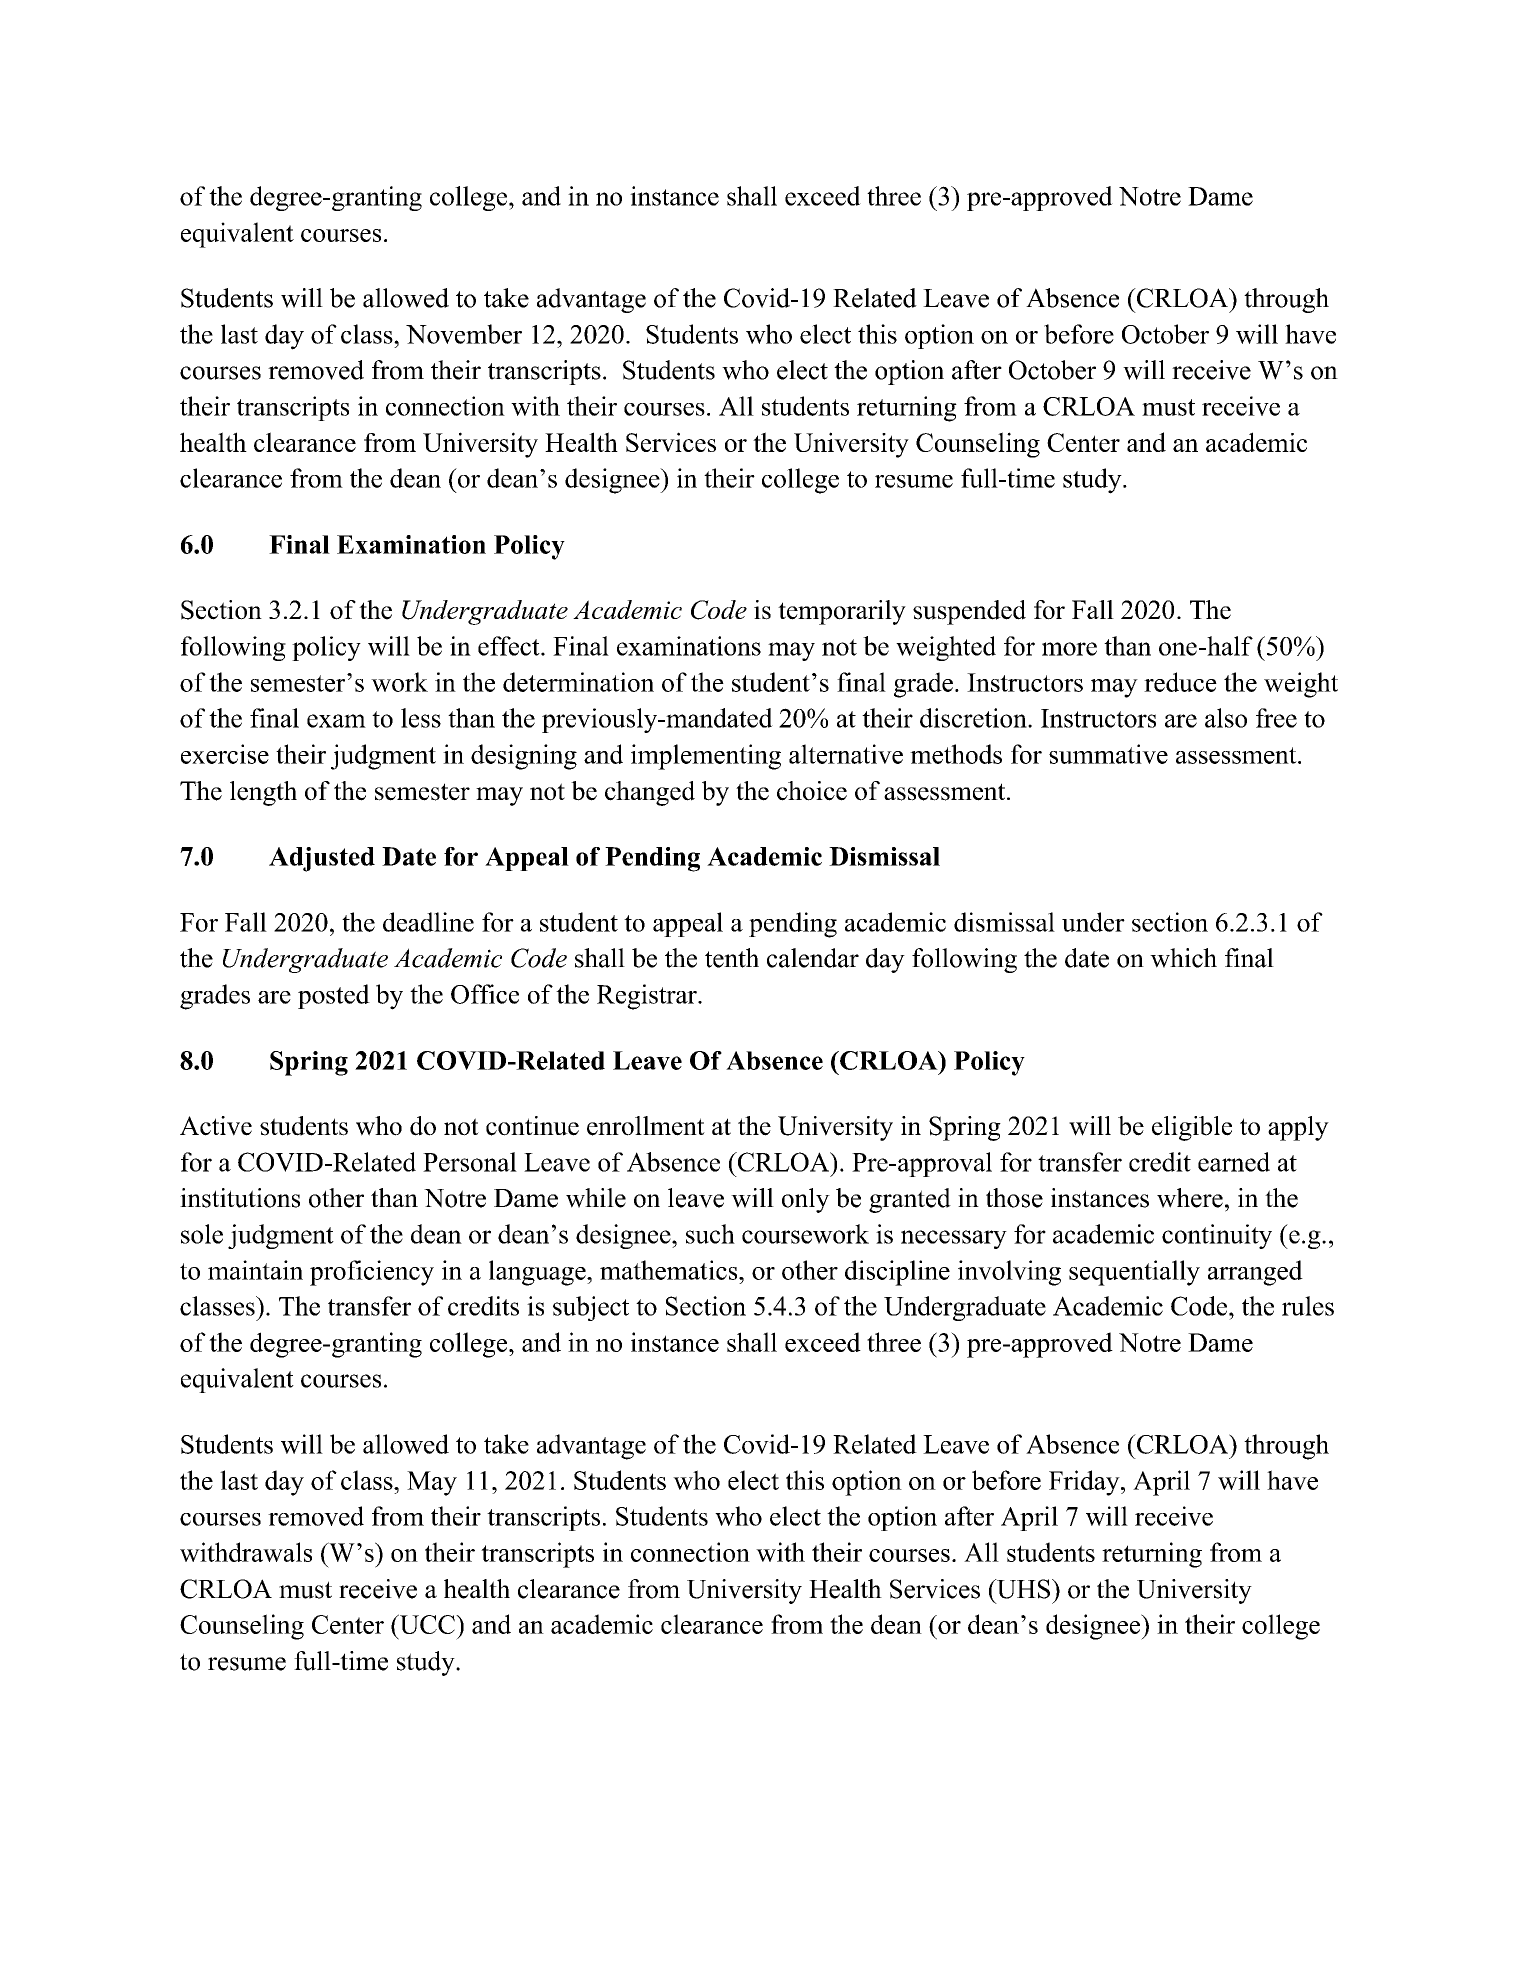 The height and width of the screenshot is (1964, 1518). Describe the element at coordinates (1022, 1589) in the screenshot. I see `UHS` at that location.
